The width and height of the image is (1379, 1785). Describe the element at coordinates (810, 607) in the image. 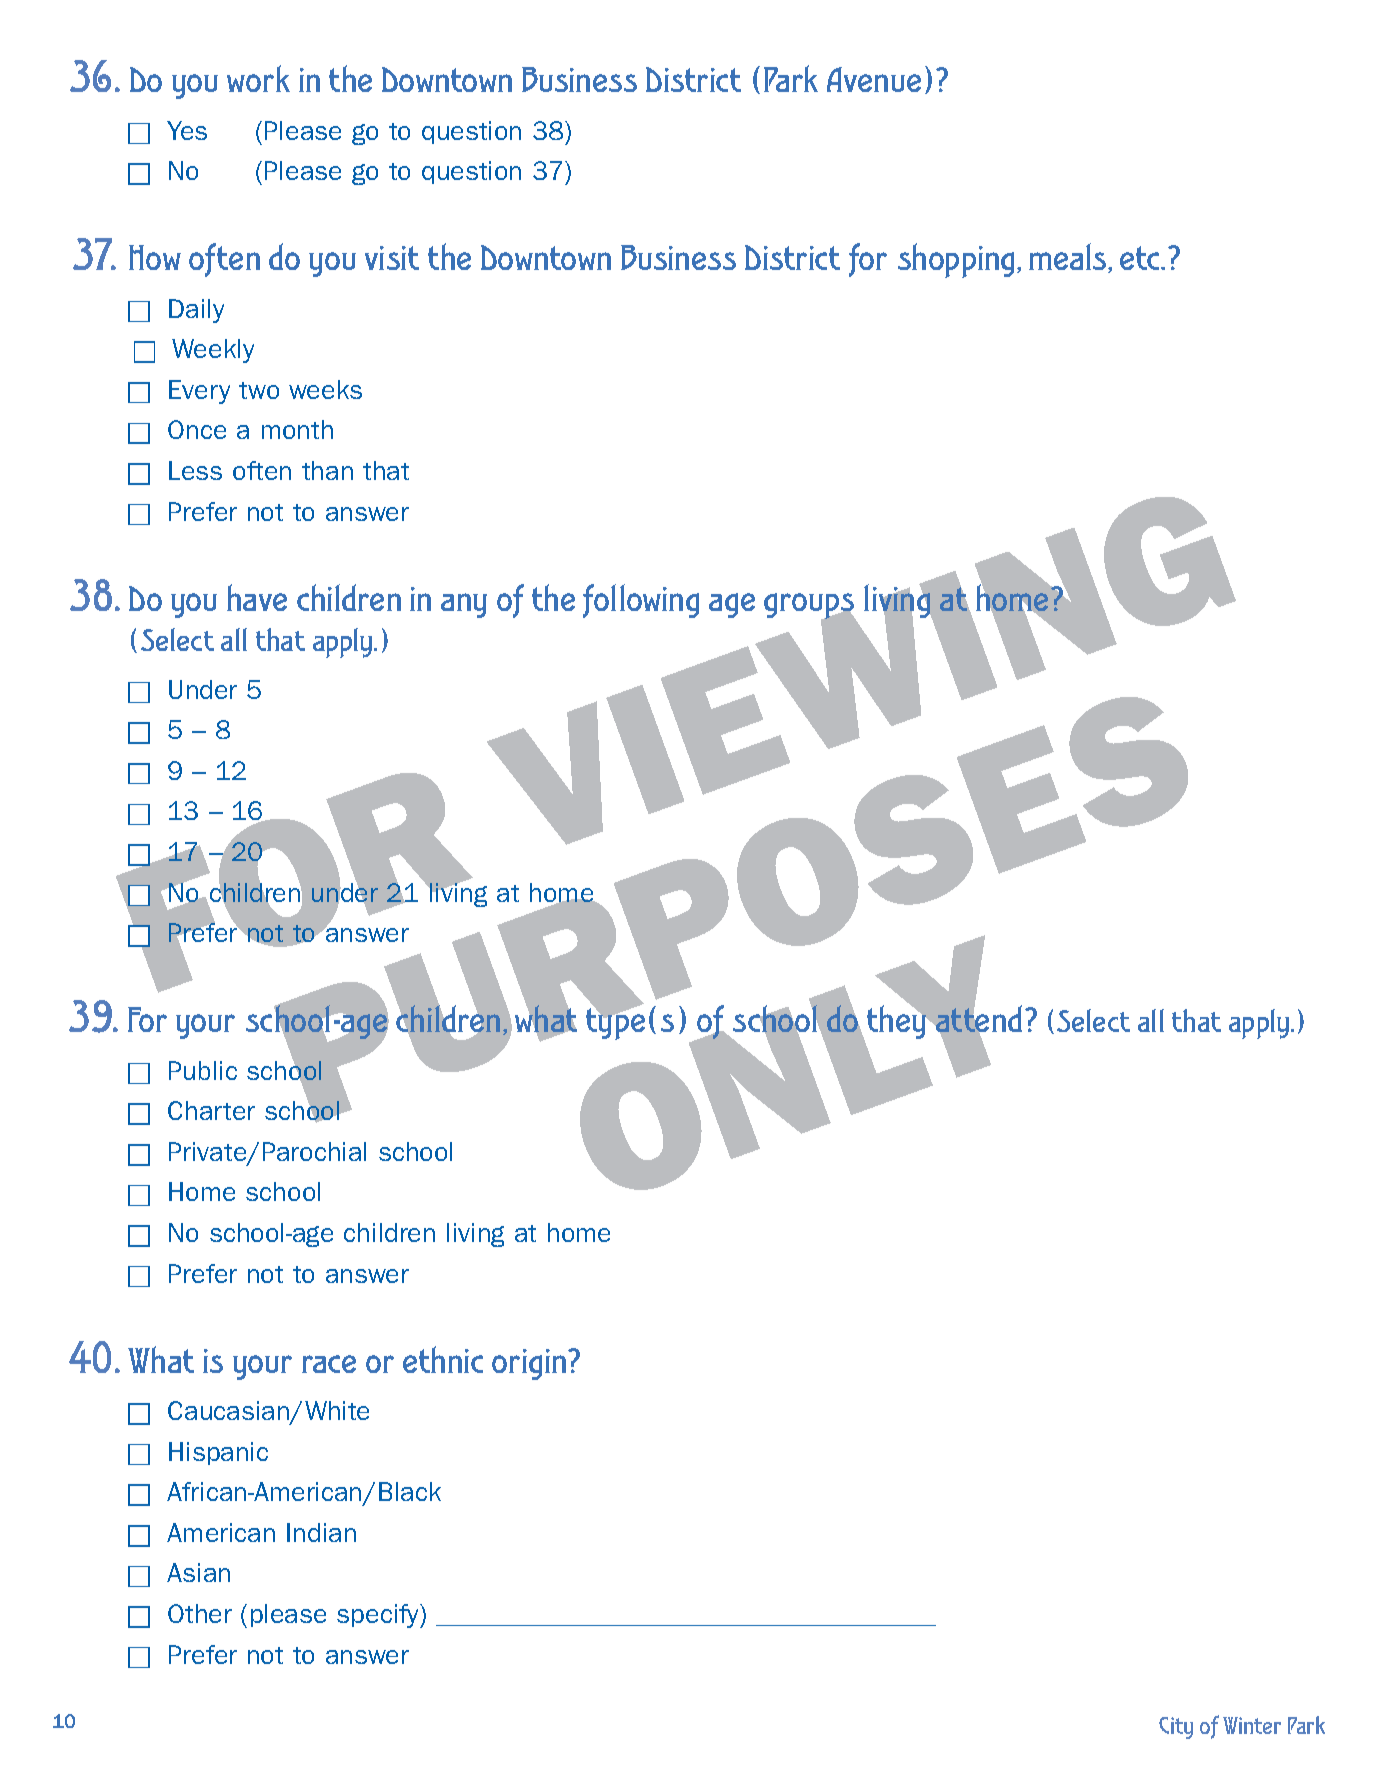

I see `groups` at that location.
